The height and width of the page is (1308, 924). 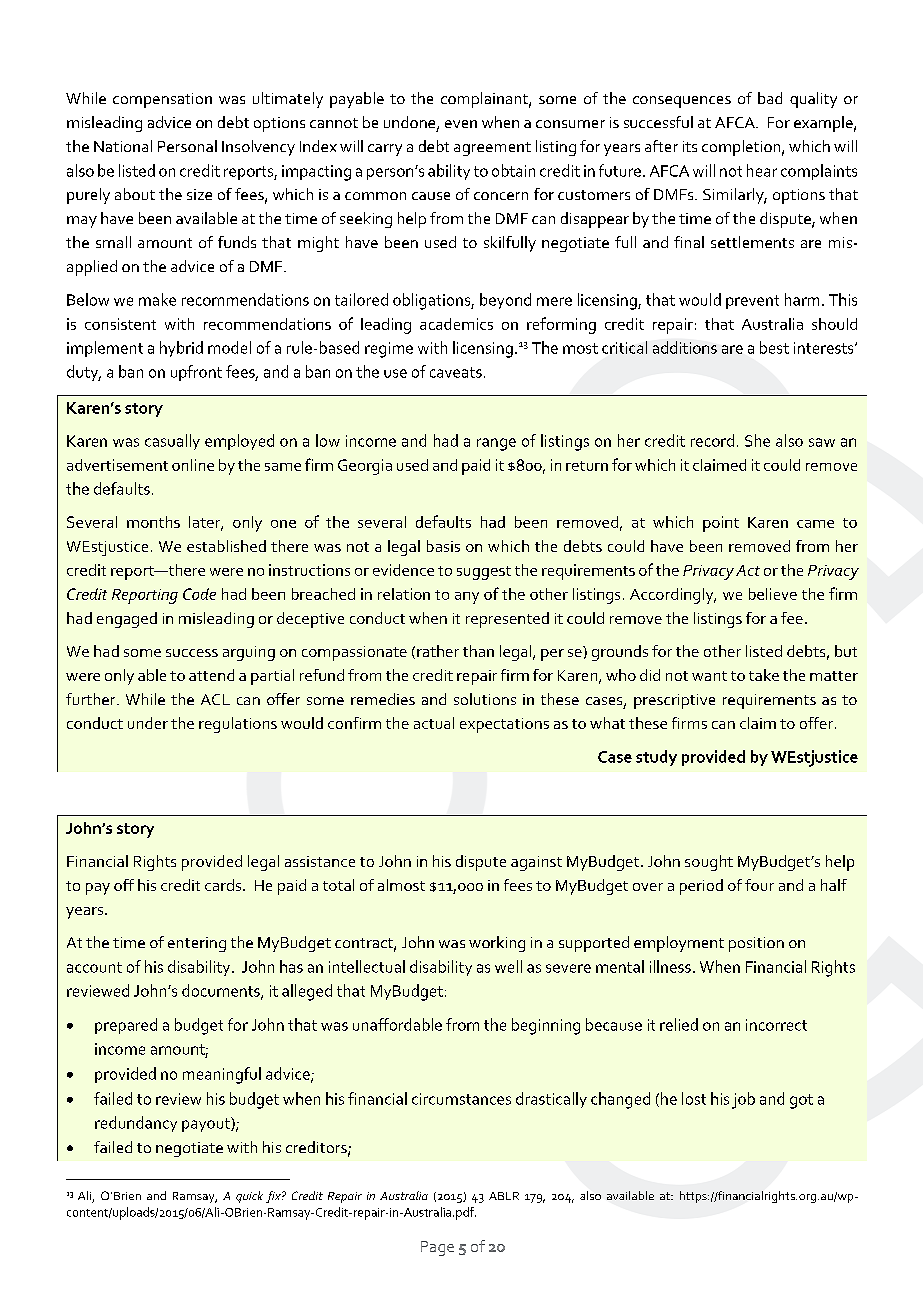 I want to click on cards, so click(x=224, y=885).
